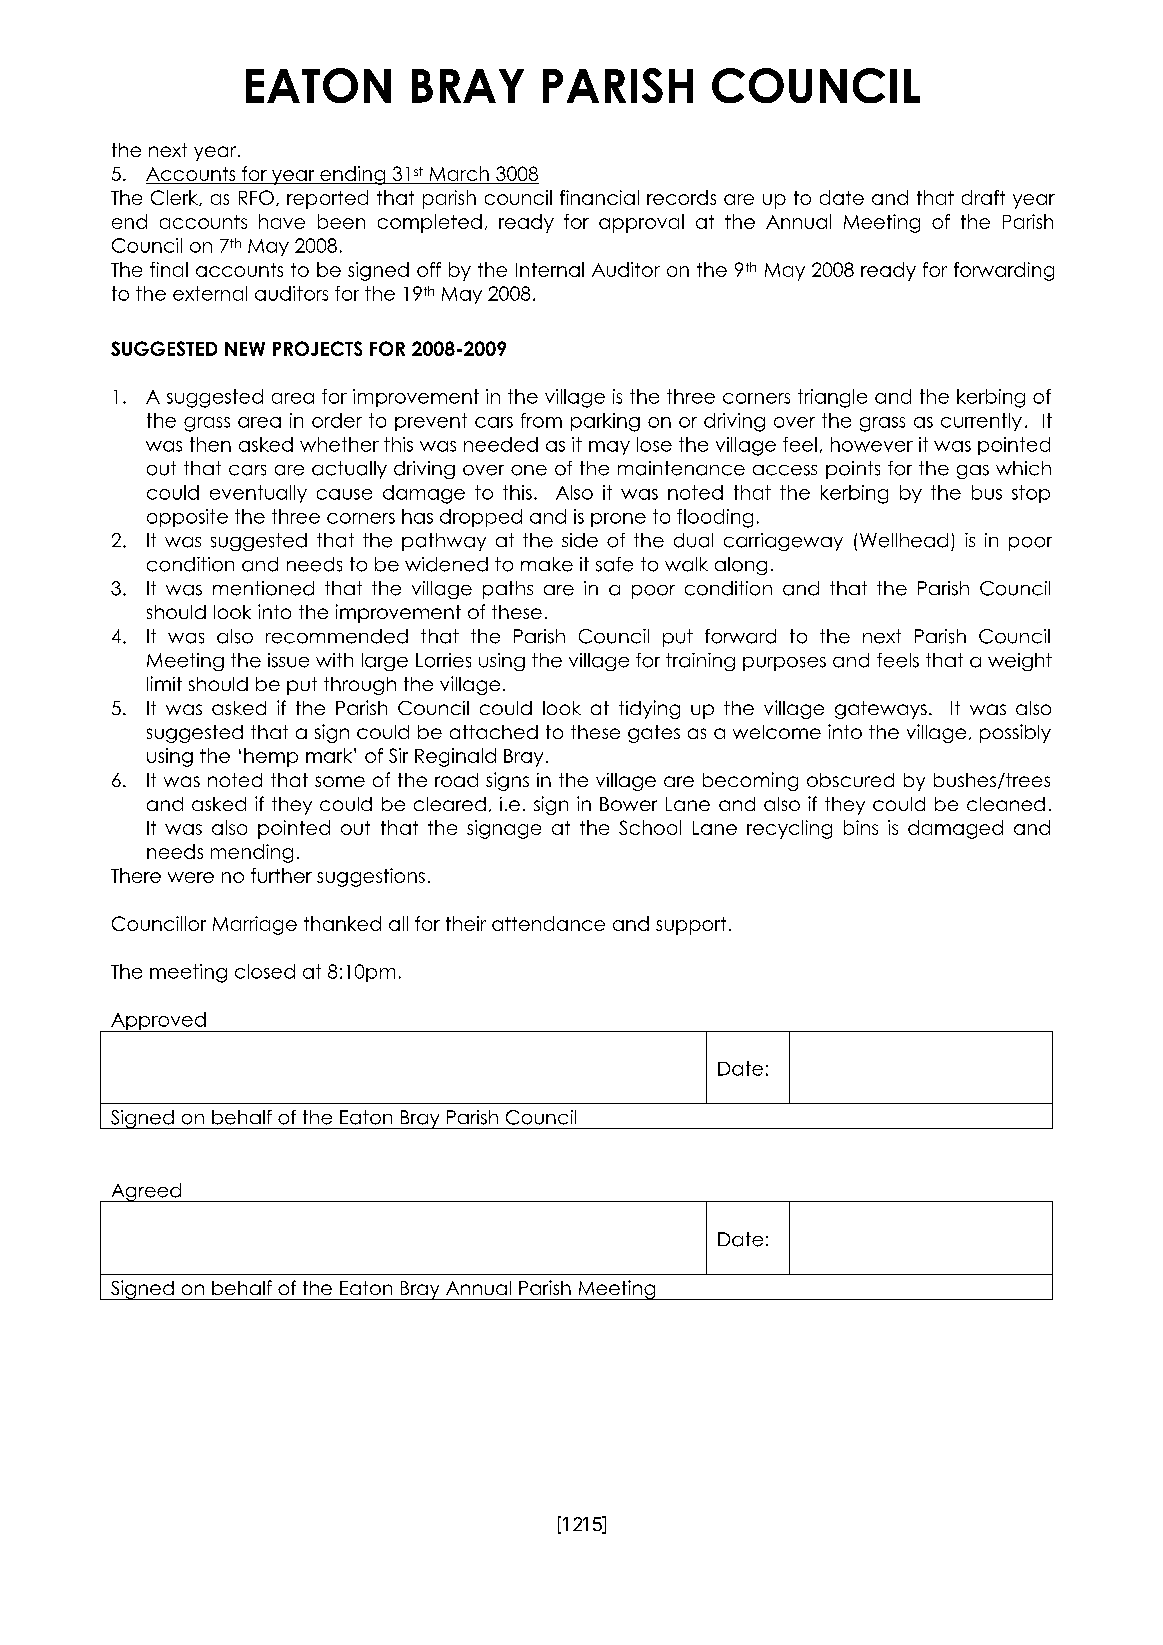  I want to click on side, so click(580, 540).
